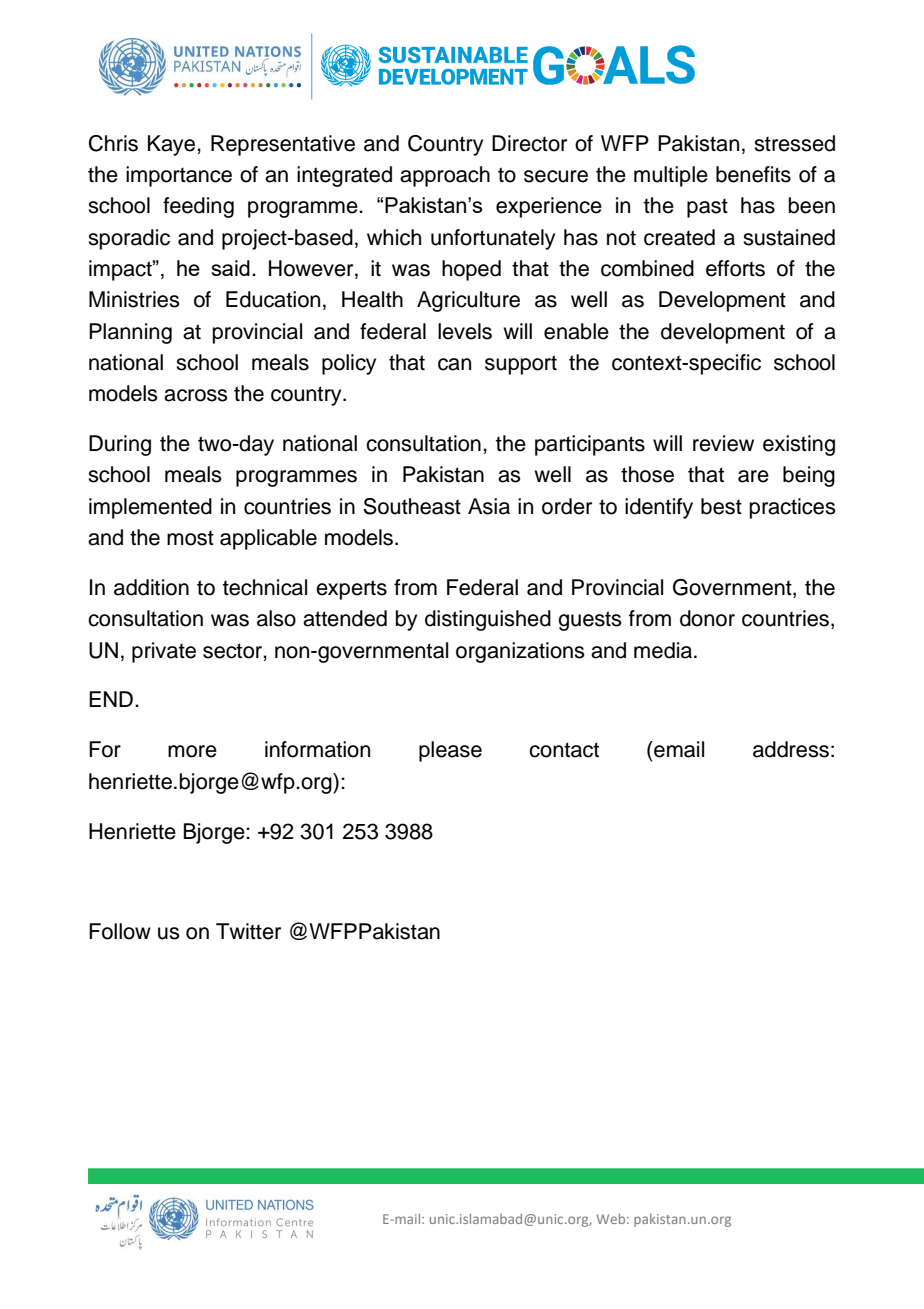  Describe the element at coordinates (489, 506) in the screenshot. I see `Asia` at that location.
